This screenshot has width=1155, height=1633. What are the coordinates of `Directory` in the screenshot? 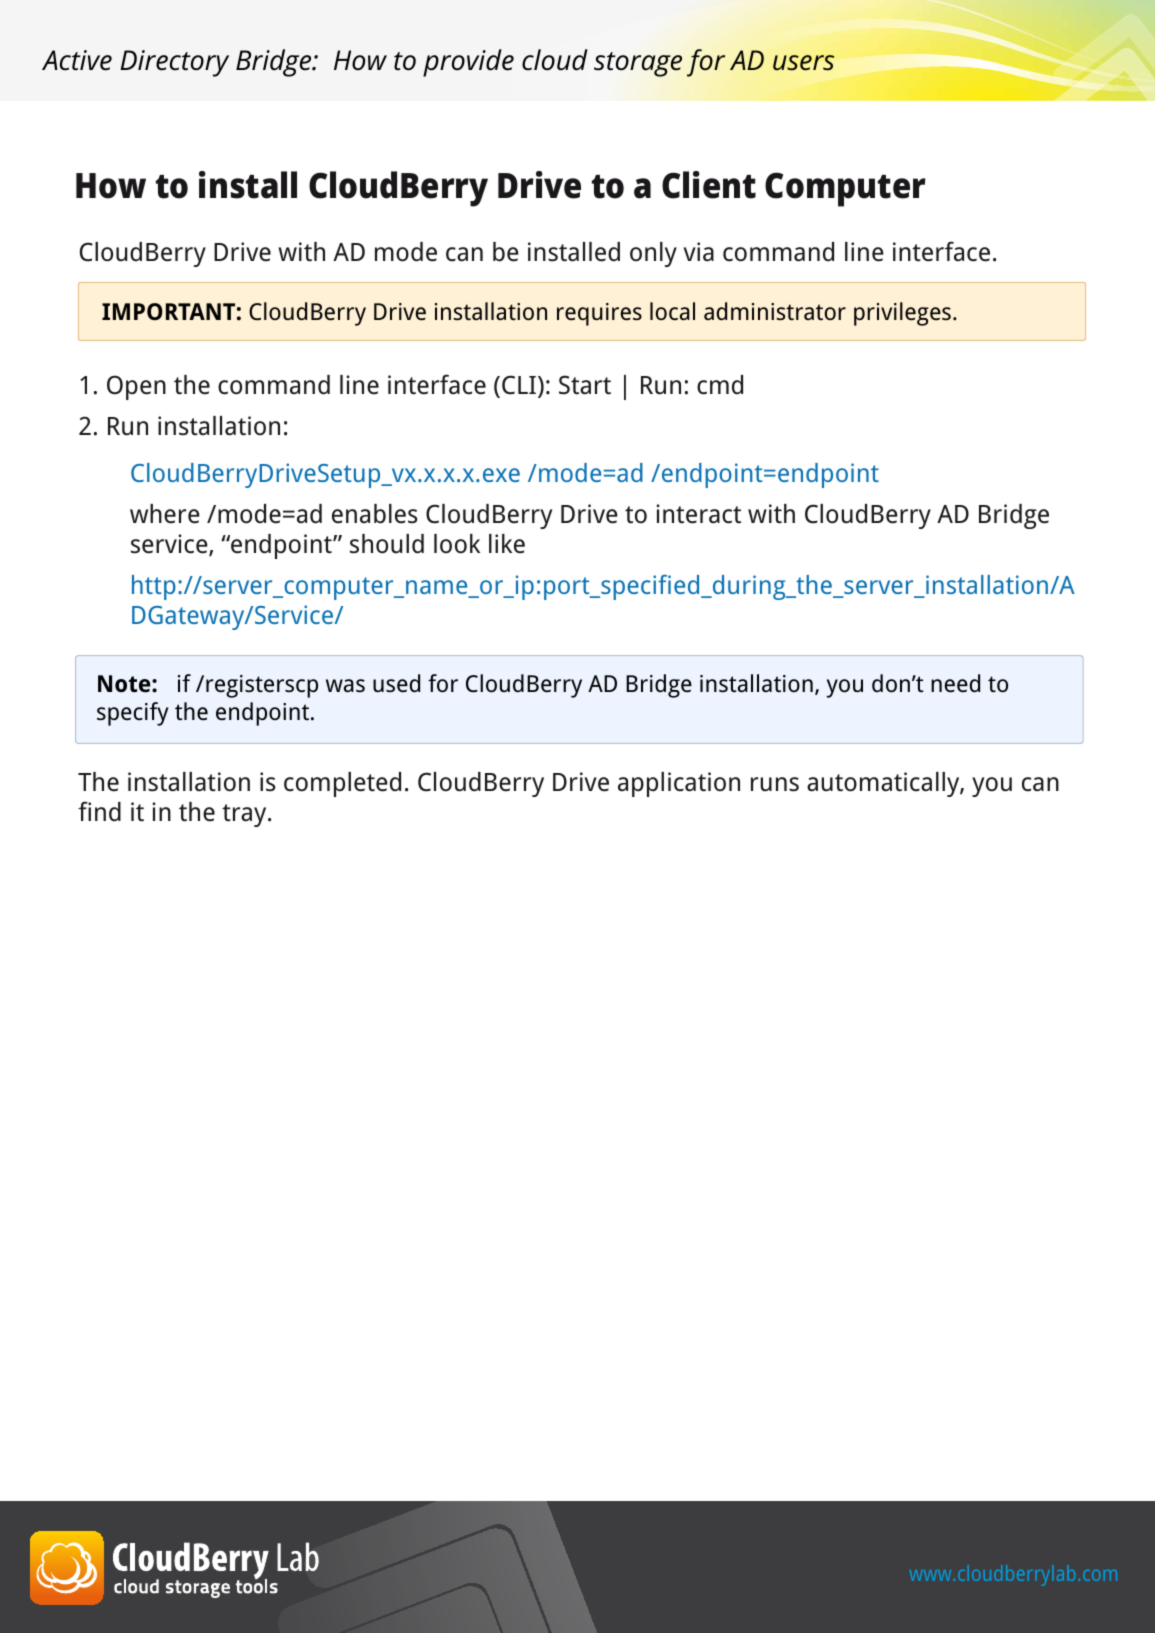 It's located at (174, 63).
